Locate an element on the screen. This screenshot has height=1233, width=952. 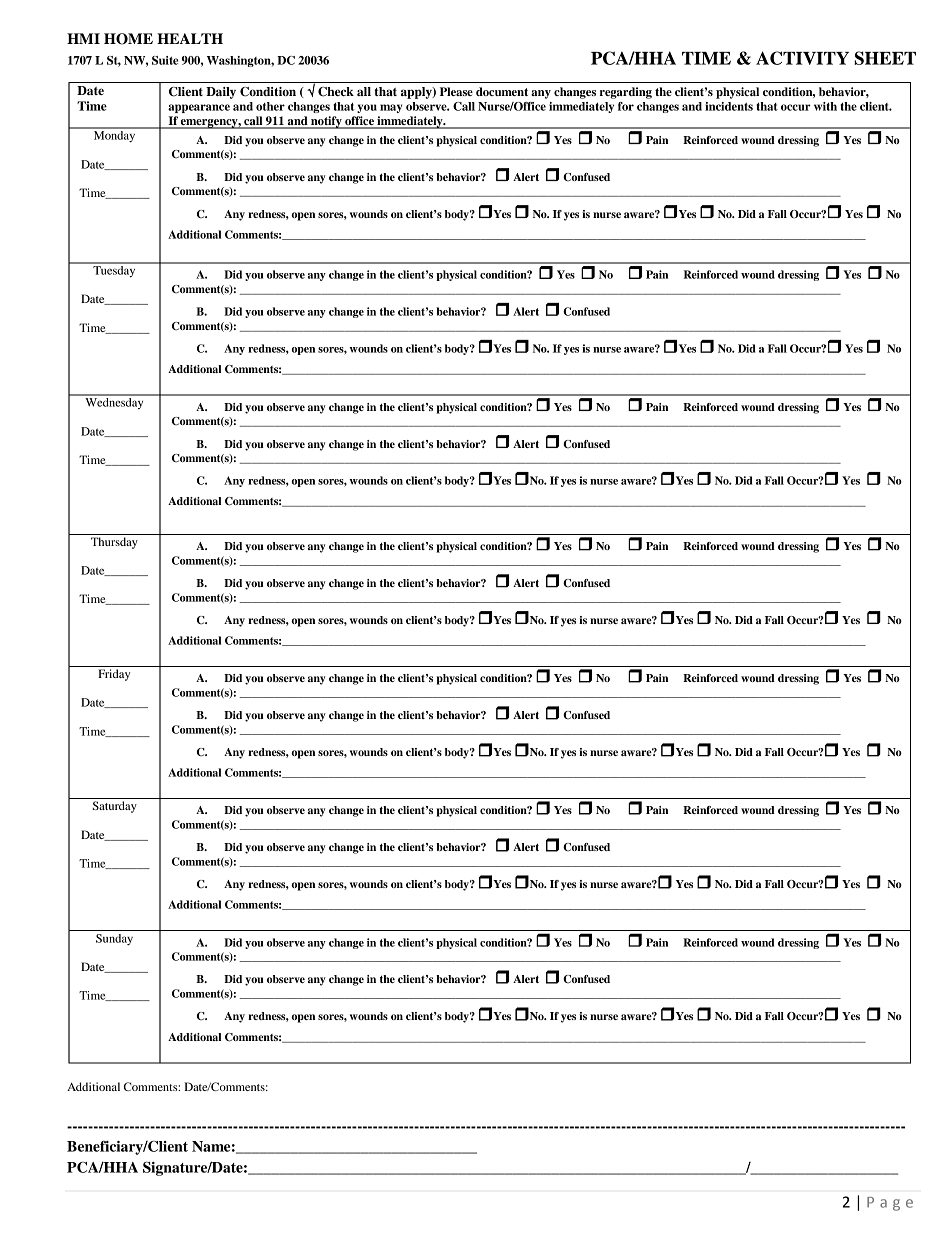
Daily is located at coordinates (221, 93).
